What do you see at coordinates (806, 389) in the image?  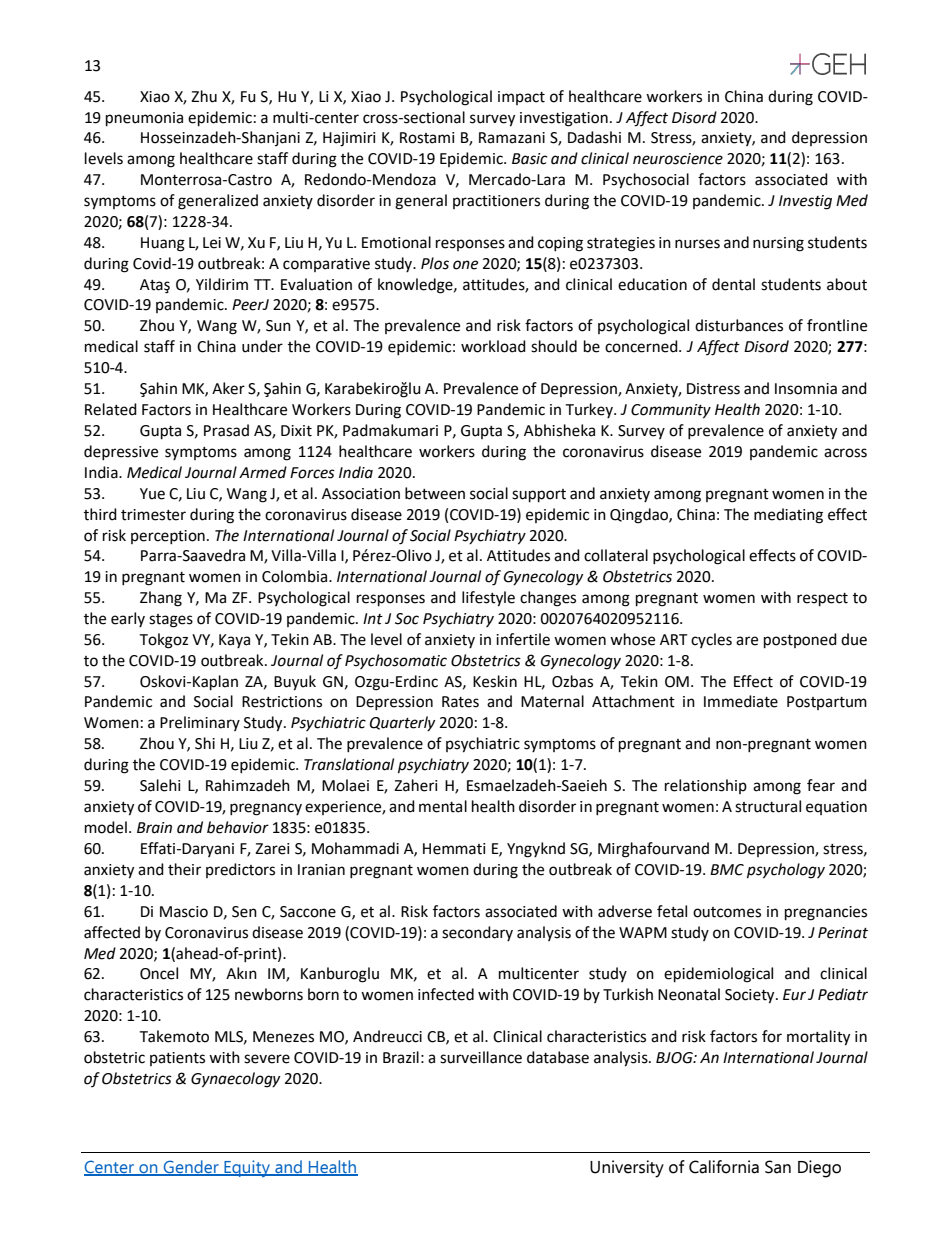 I see `Insomnia` at bounding box center [806, 389].
